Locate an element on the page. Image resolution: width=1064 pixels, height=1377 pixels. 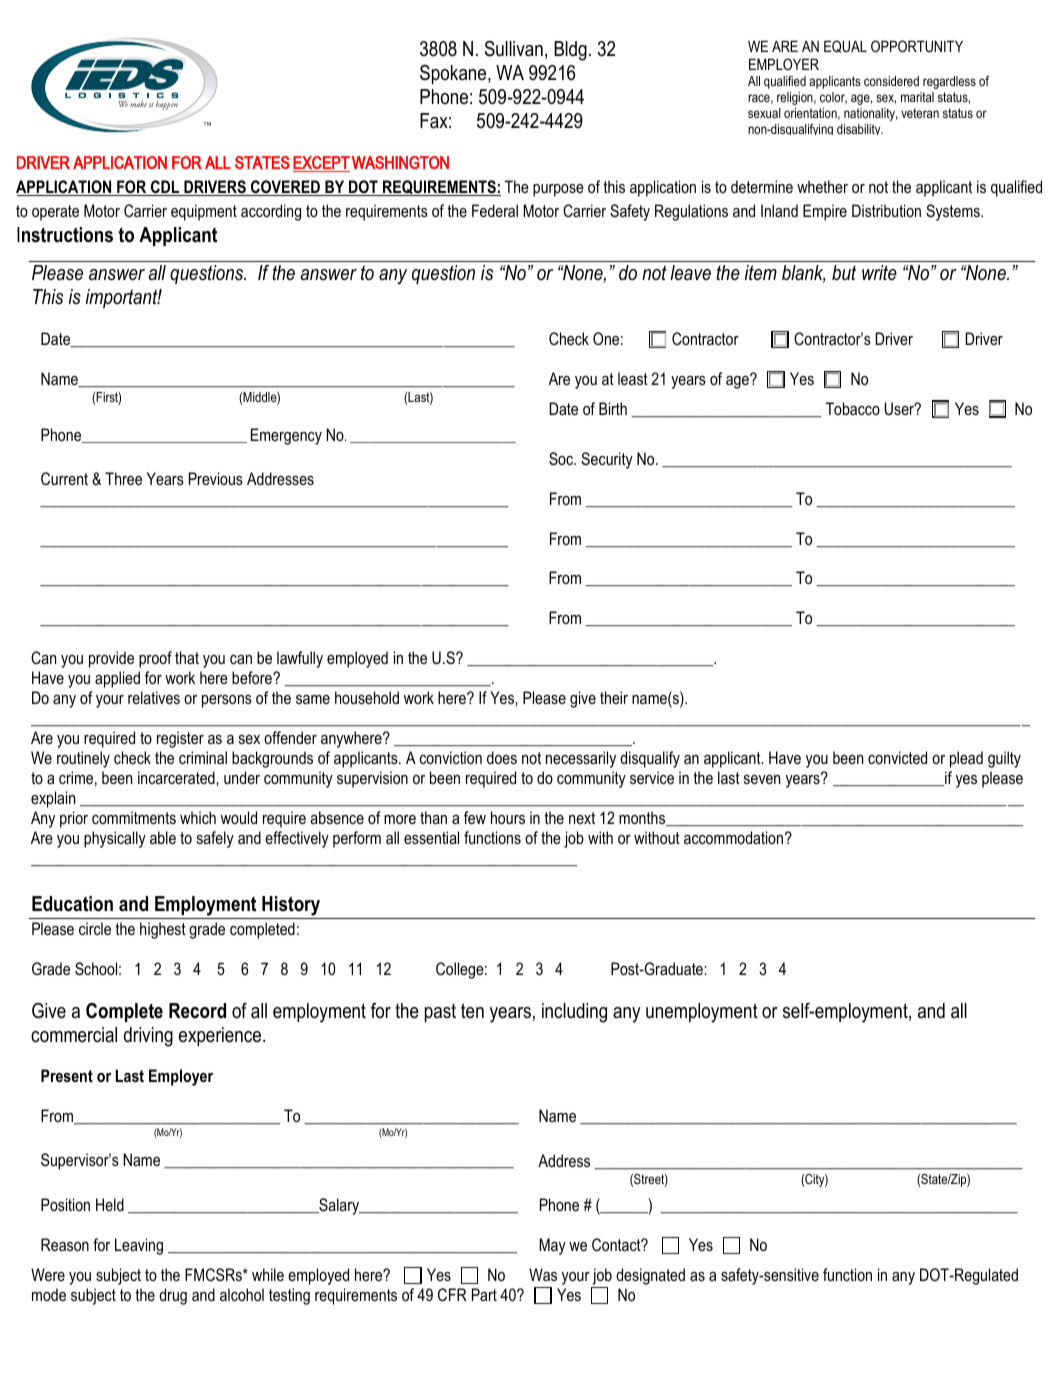
Tobacco is located at coordinates (853, 408).
